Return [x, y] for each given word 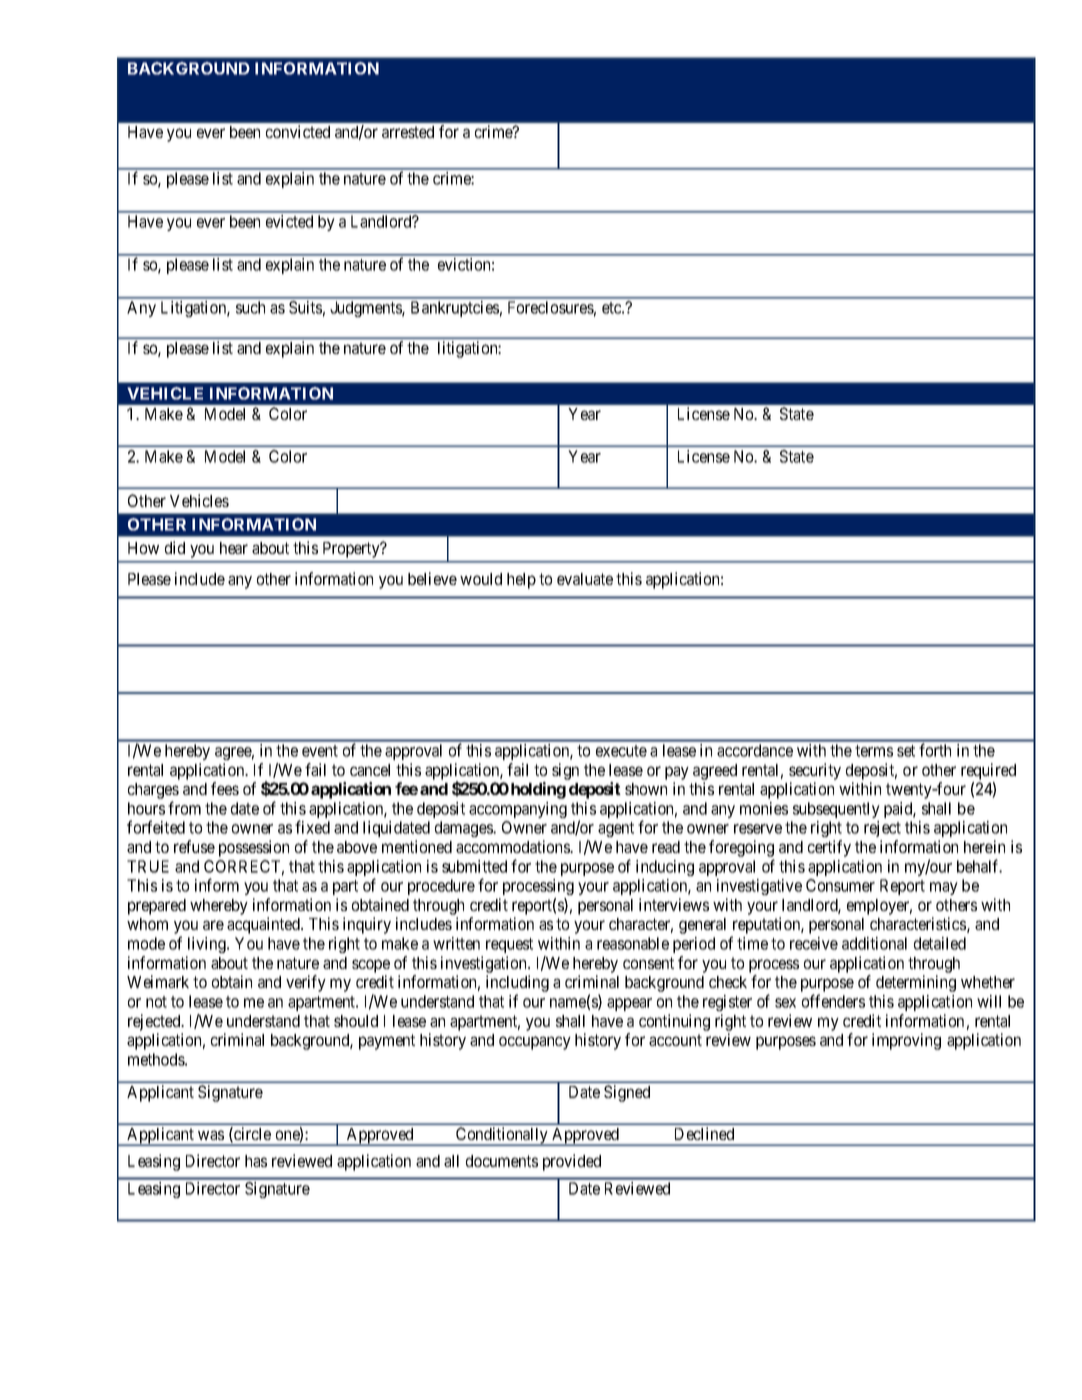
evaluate [585, 579]
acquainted [265, 925]
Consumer [840, 885]
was [211, 1135]
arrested [408, 132]
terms [874, 751]
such [250, 307]
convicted [298, 131]
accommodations [514, 846]
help [521, 581]
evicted [289, 221]
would [481, 579]
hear [234, 548]
